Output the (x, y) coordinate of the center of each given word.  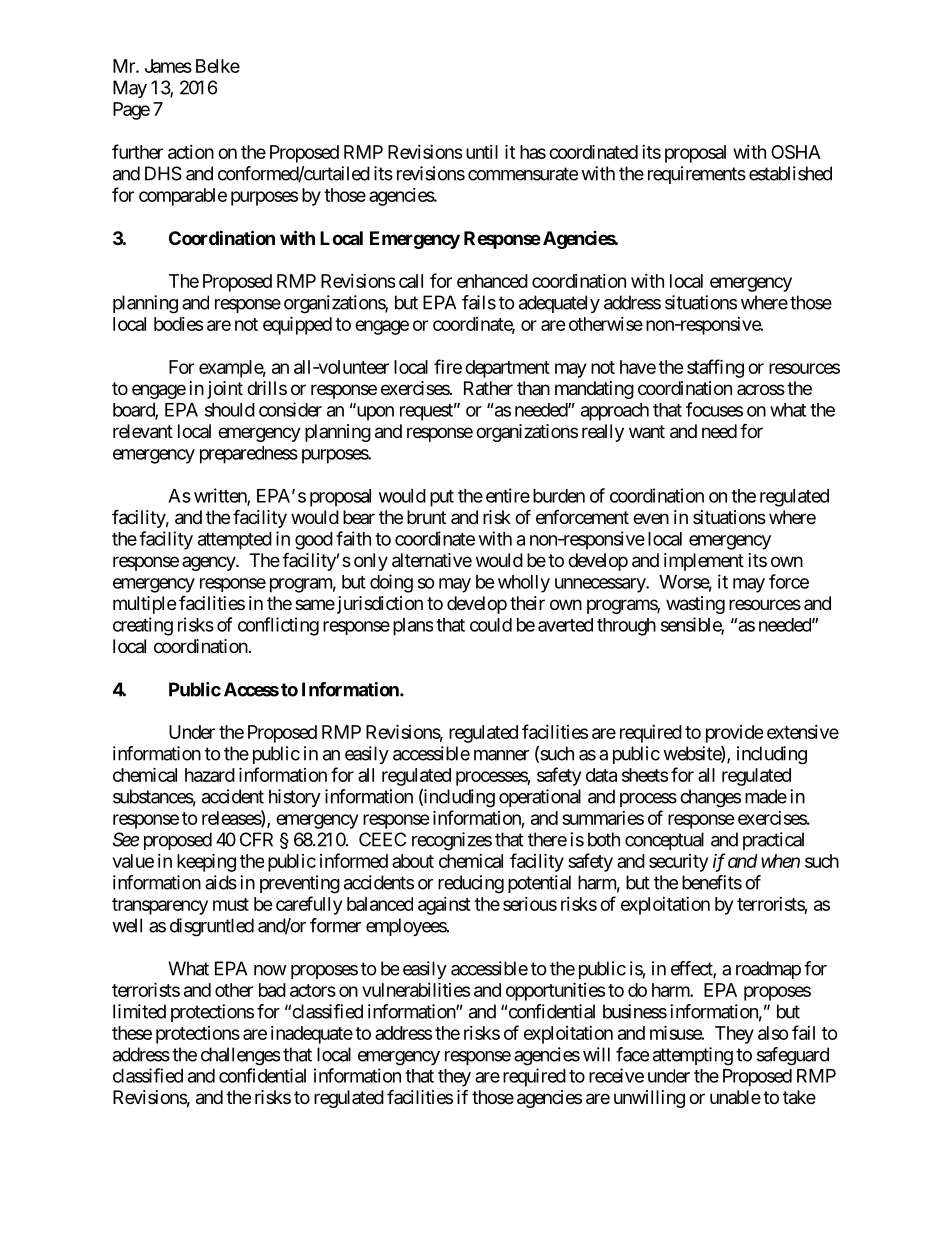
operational (540, 798)
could (491, 625)
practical (773, 841)
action (191, 152)
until (482, 152)
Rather (488, 388)
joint (225, 390)
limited (139, 1011)
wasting (695, 605)
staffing (715, 368)
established (790, 173)
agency (209, 563)
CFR (256, 839)
